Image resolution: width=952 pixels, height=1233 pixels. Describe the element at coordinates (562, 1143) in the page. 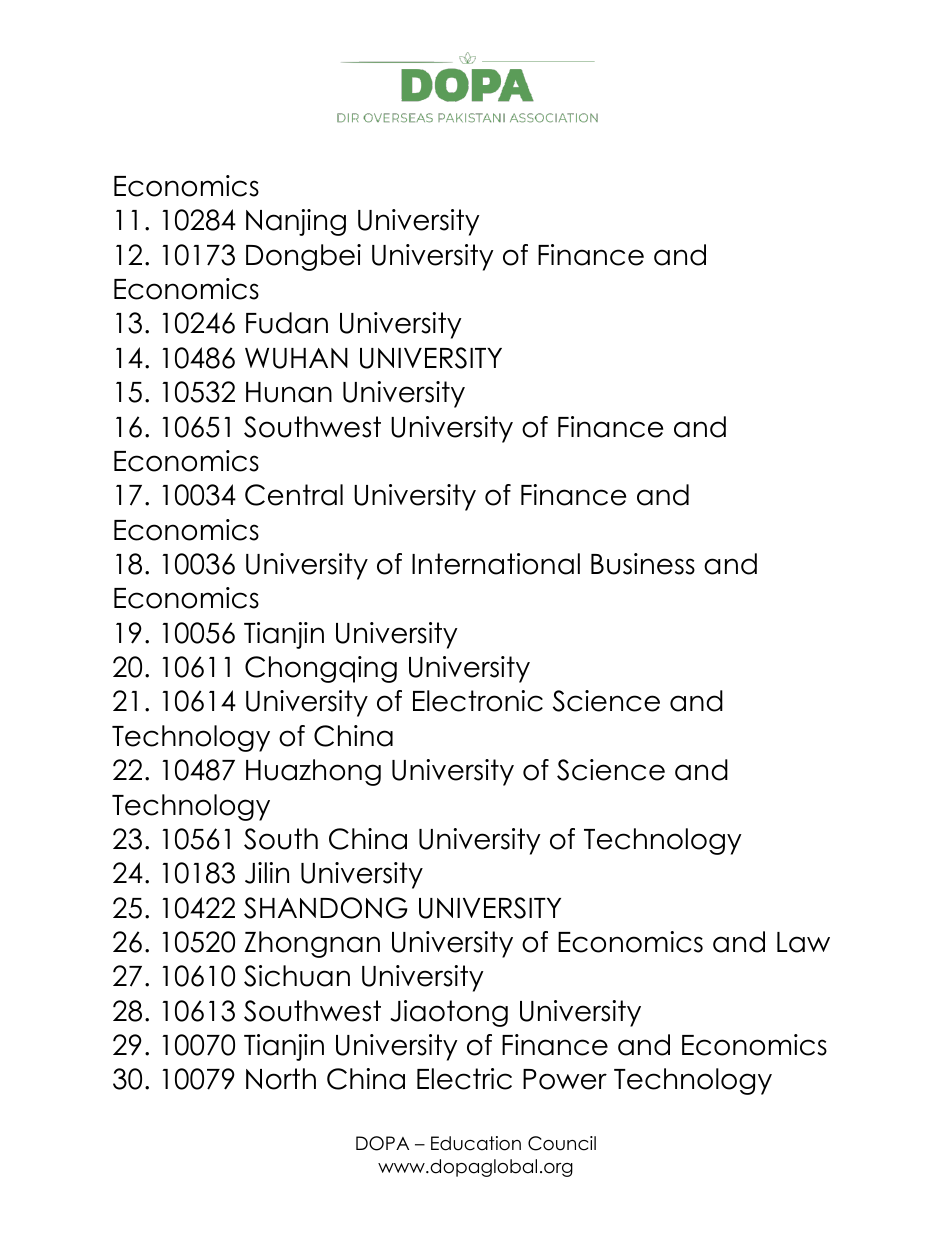

I see `Council` at that location.
